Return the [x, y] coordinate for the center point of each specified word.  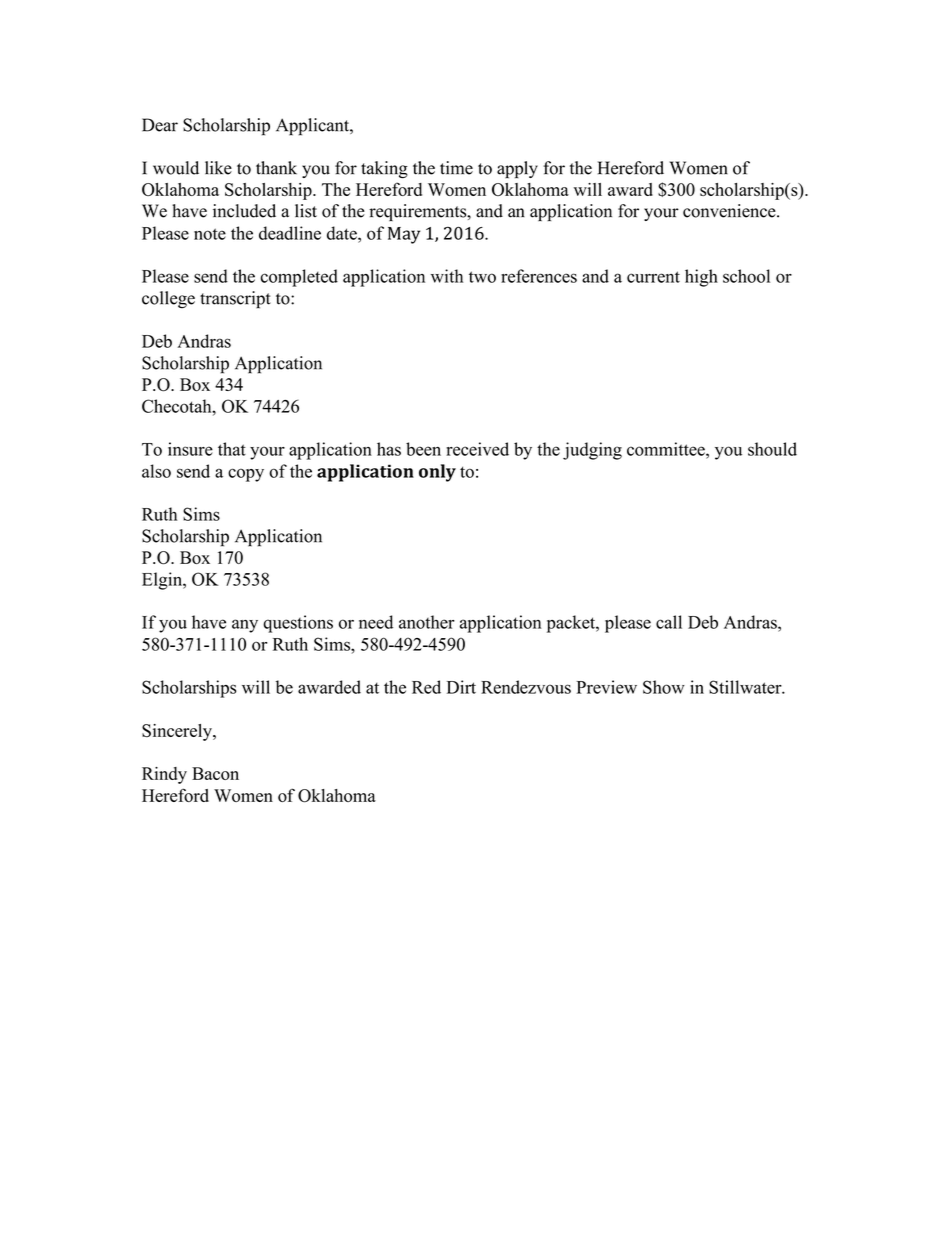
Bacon [215, 773]
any [245, 626]
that [232, 449]
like [218, 168]
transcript [235, 300]
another [427, 622]
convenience [730, 211]
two [482, 277]
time [456, 168]
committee [667, 449]
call [669, 622]
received [477, 449]
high [701, 278]
